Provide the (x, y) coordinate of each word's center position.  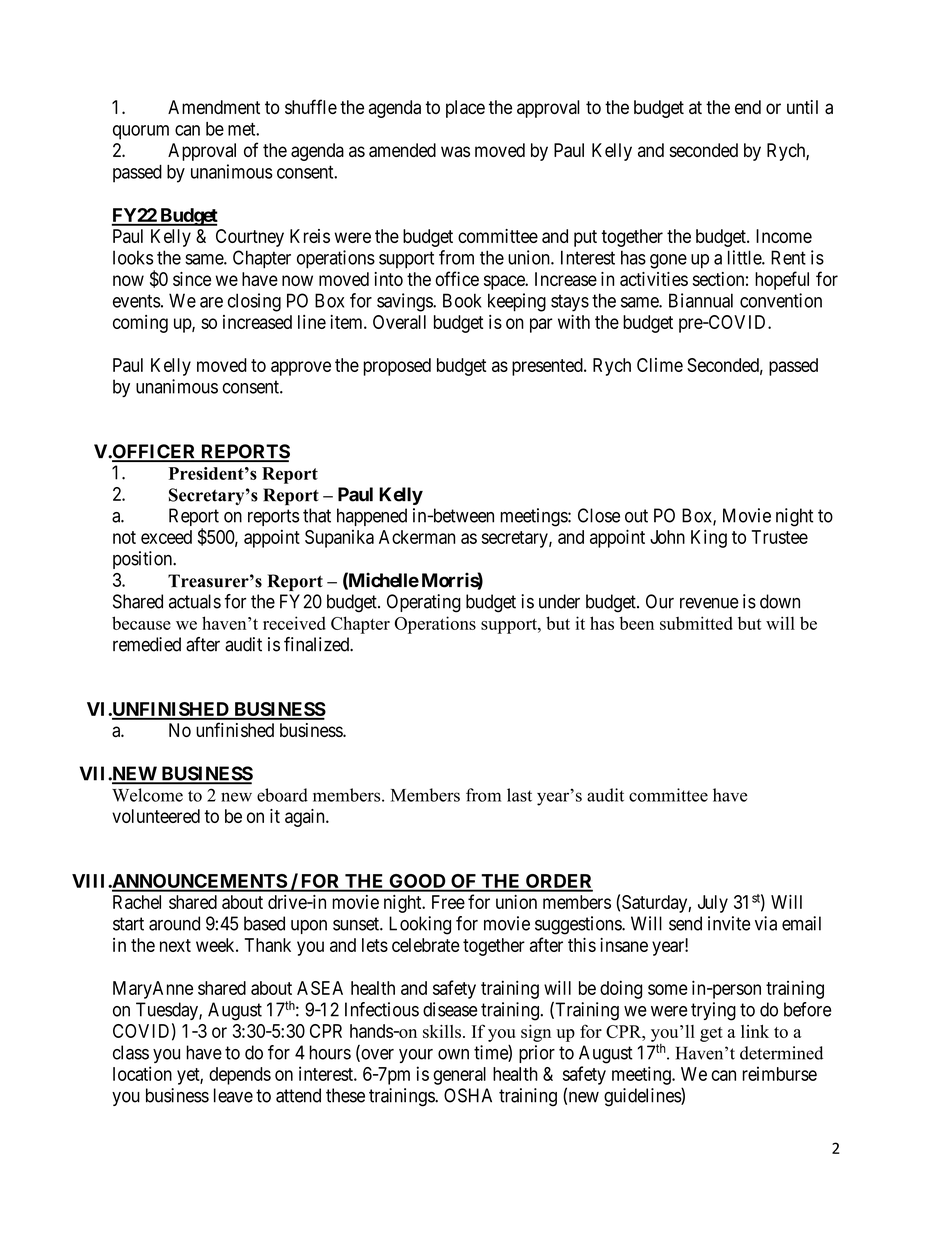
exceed (166, 537)
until (802, 107)
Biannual (701, 300)
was (455, 151)
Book (462, 300)
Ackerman (417, 537)
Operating (424, 603)
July (713, 904)
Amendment (214, 107)
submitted (696, 623)
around (174, 923)
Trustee (779, 537)
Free (448, 902)
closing (254, 302)
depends (240, 1076)
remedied (147, 644)
